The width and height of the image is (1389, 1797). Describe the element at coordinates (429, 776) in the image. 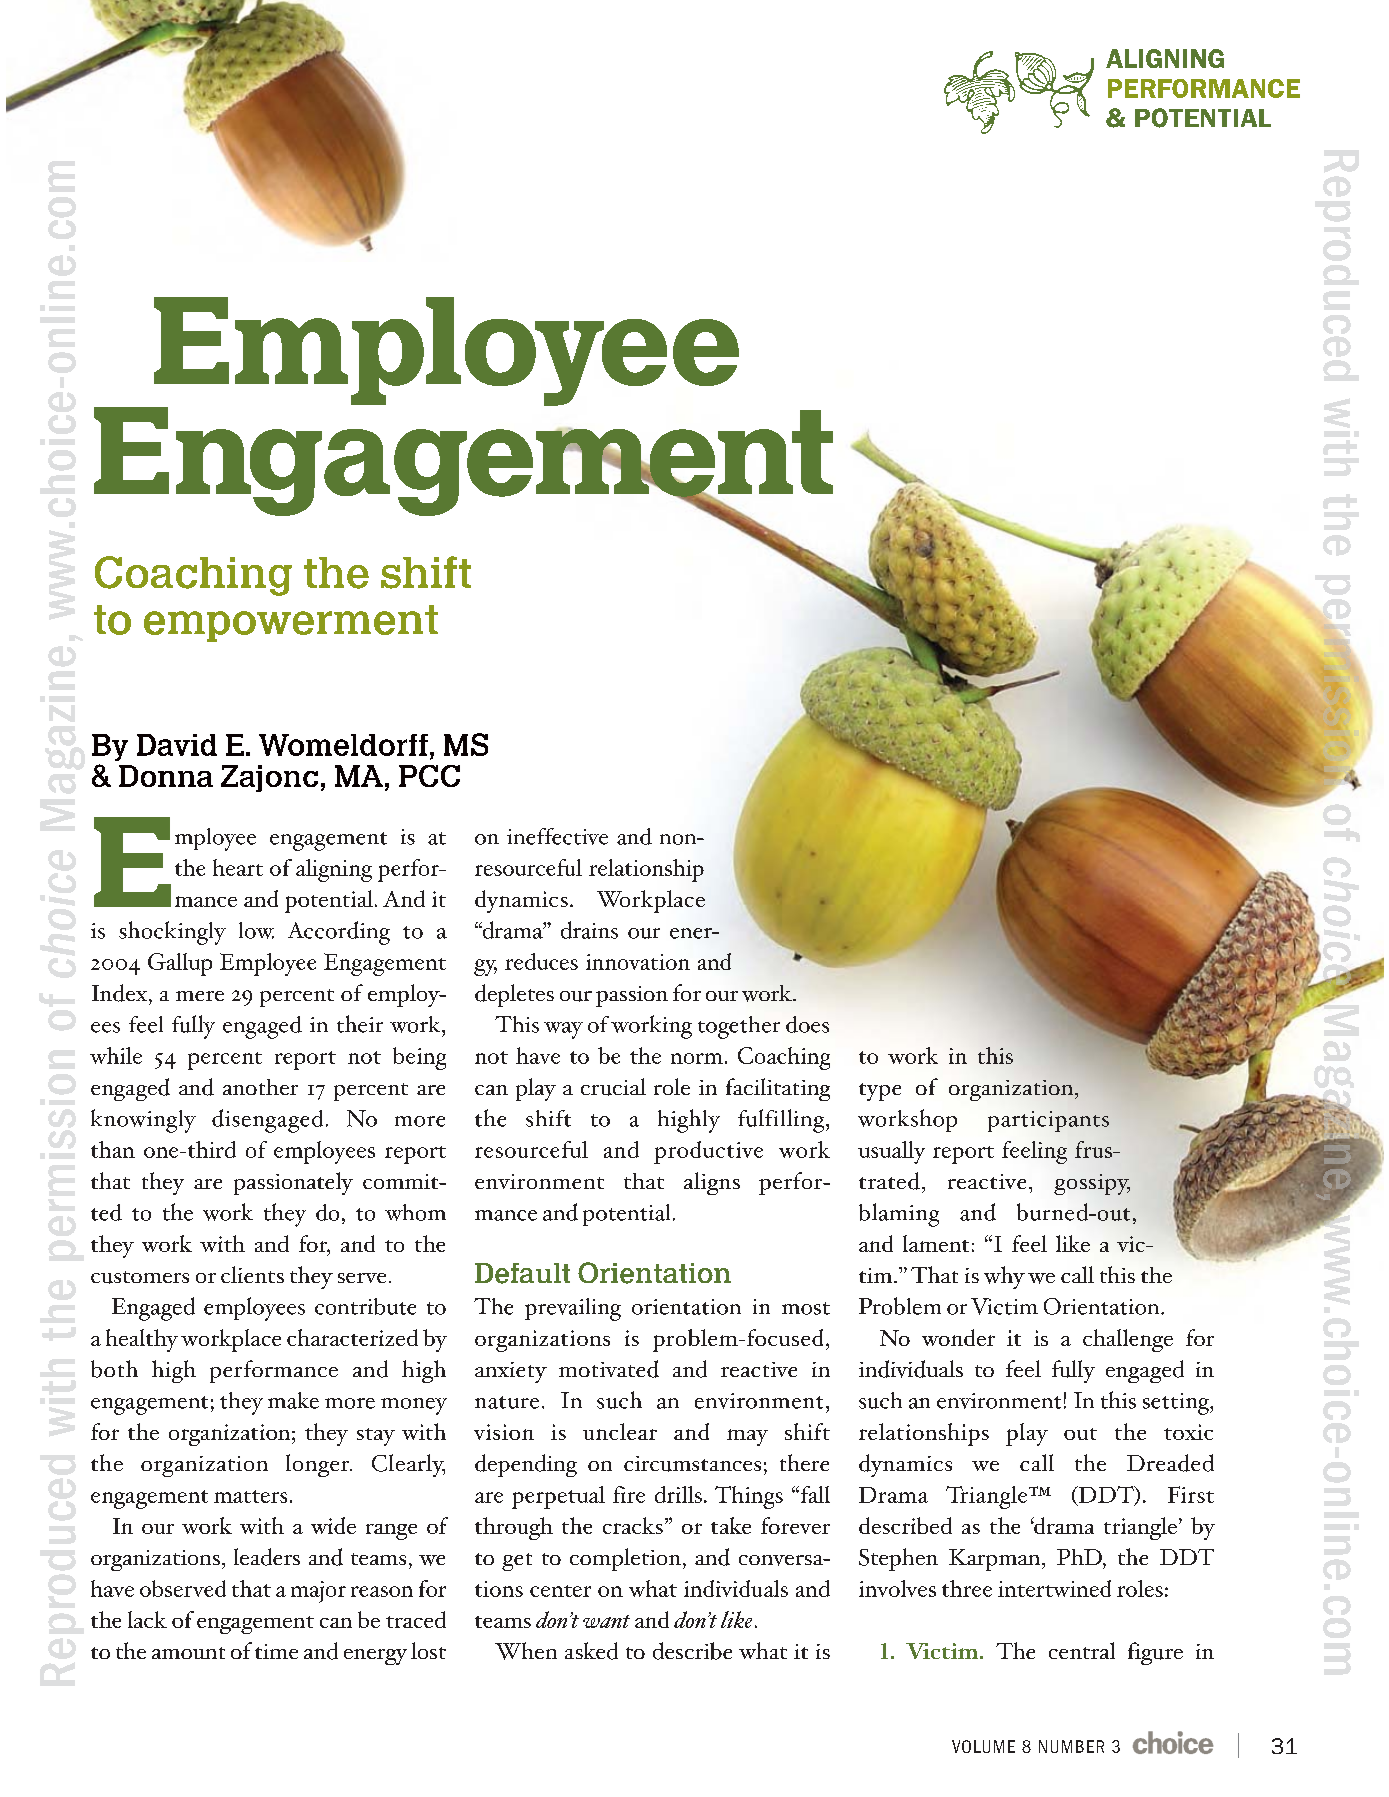

I see `PCC` at that location.
